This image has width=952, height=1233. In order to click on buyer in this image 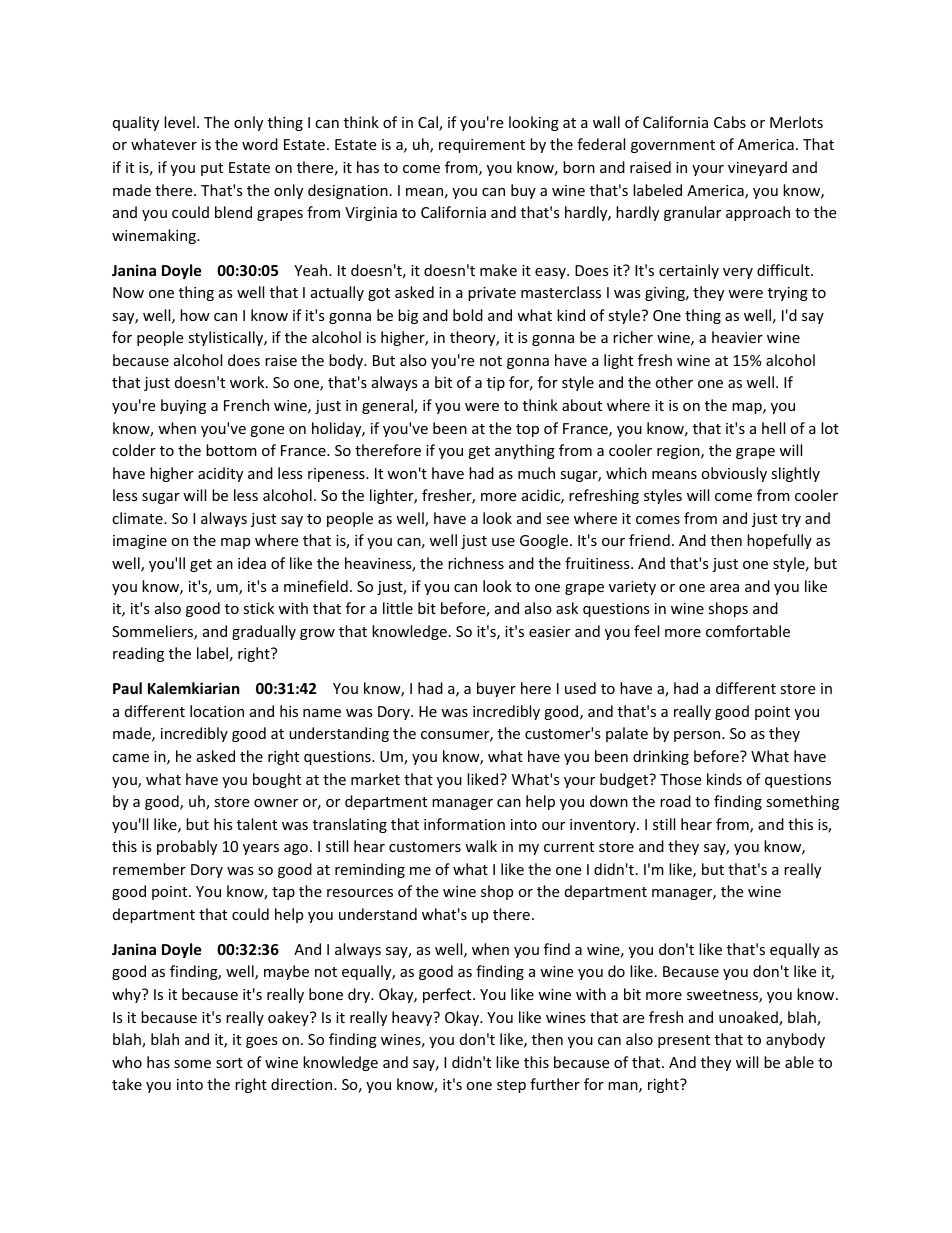, I will do `click(496, 689)`.
